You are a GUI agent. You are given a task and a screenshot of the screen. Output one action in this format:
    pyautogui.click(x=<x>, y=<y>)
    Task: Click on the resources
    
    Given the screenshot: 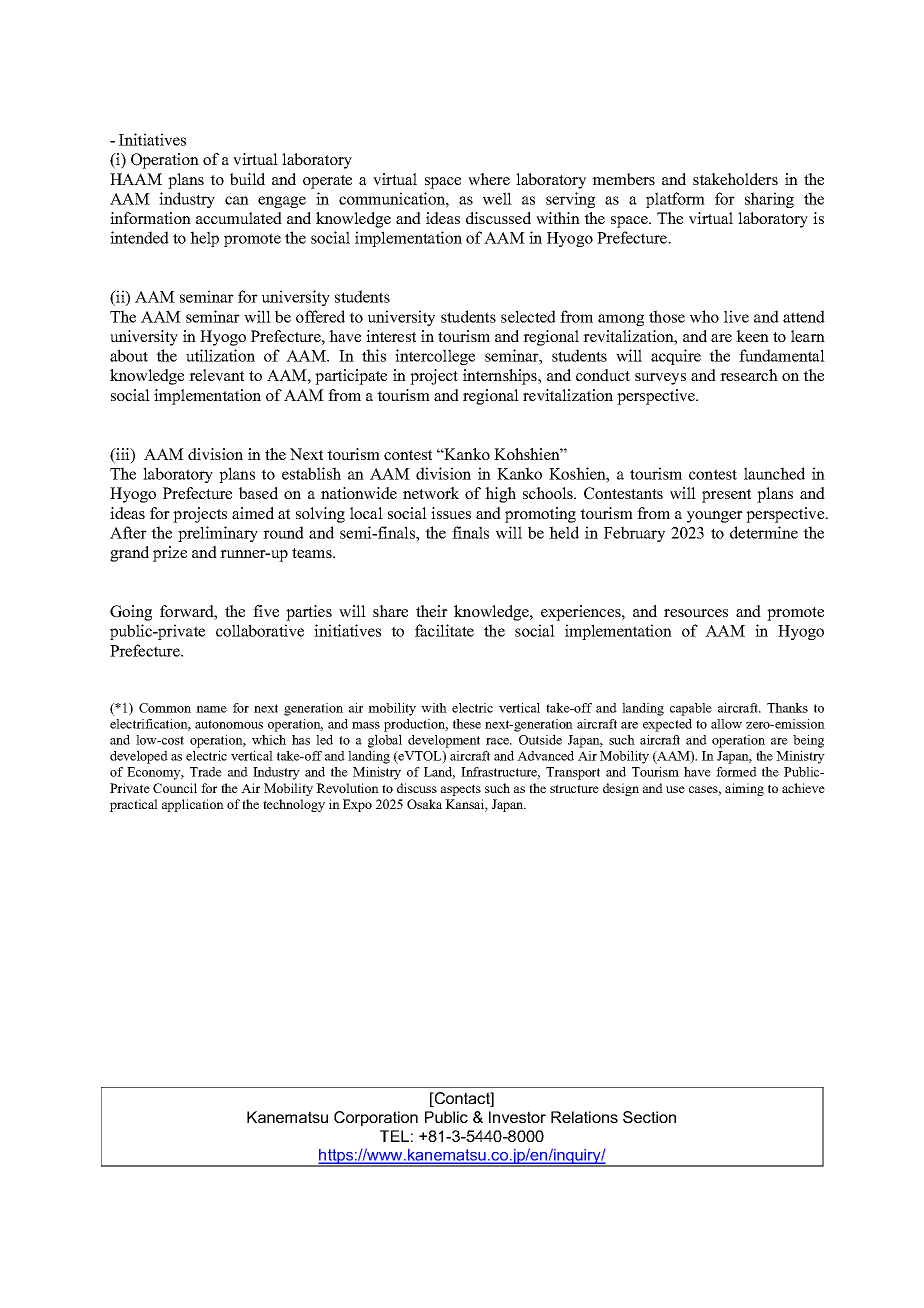 What is the action you would take?
    pyautogui.click(x=696, y=613)
